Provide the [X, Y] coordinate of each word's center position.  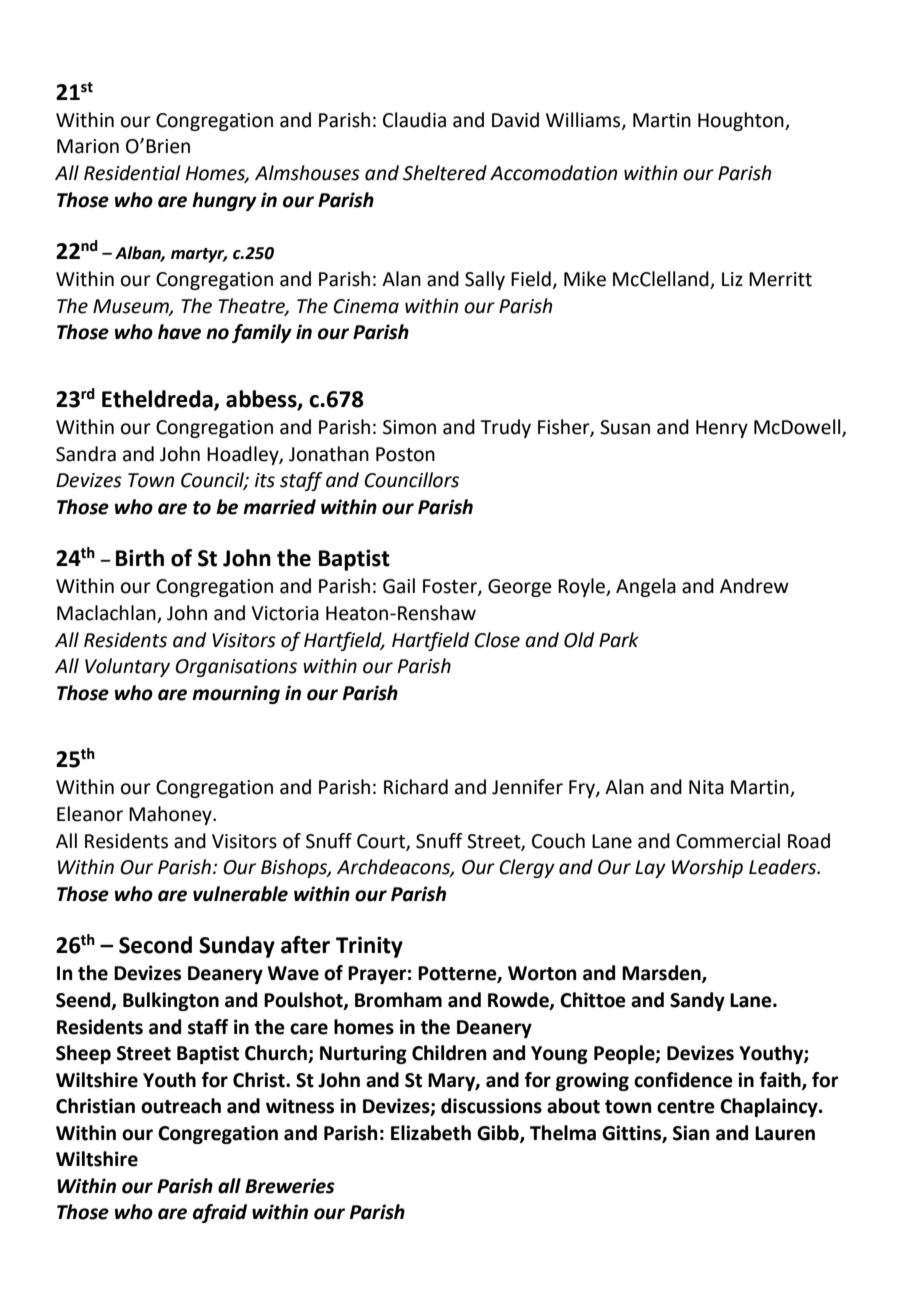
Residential [132, 173]
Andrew [754, 586]
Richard [416, 787]
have [179, 332]
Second [155, 945]
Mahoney [171, 815]
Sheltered [445, 173]
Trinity [369, 947]
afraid [220, 1213]
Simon [409, 427]
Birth [140, 558]
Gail [399, 586]
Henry [722, 429]
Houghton [742, 121]
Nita [706, 787]
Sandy [697, 1001]
